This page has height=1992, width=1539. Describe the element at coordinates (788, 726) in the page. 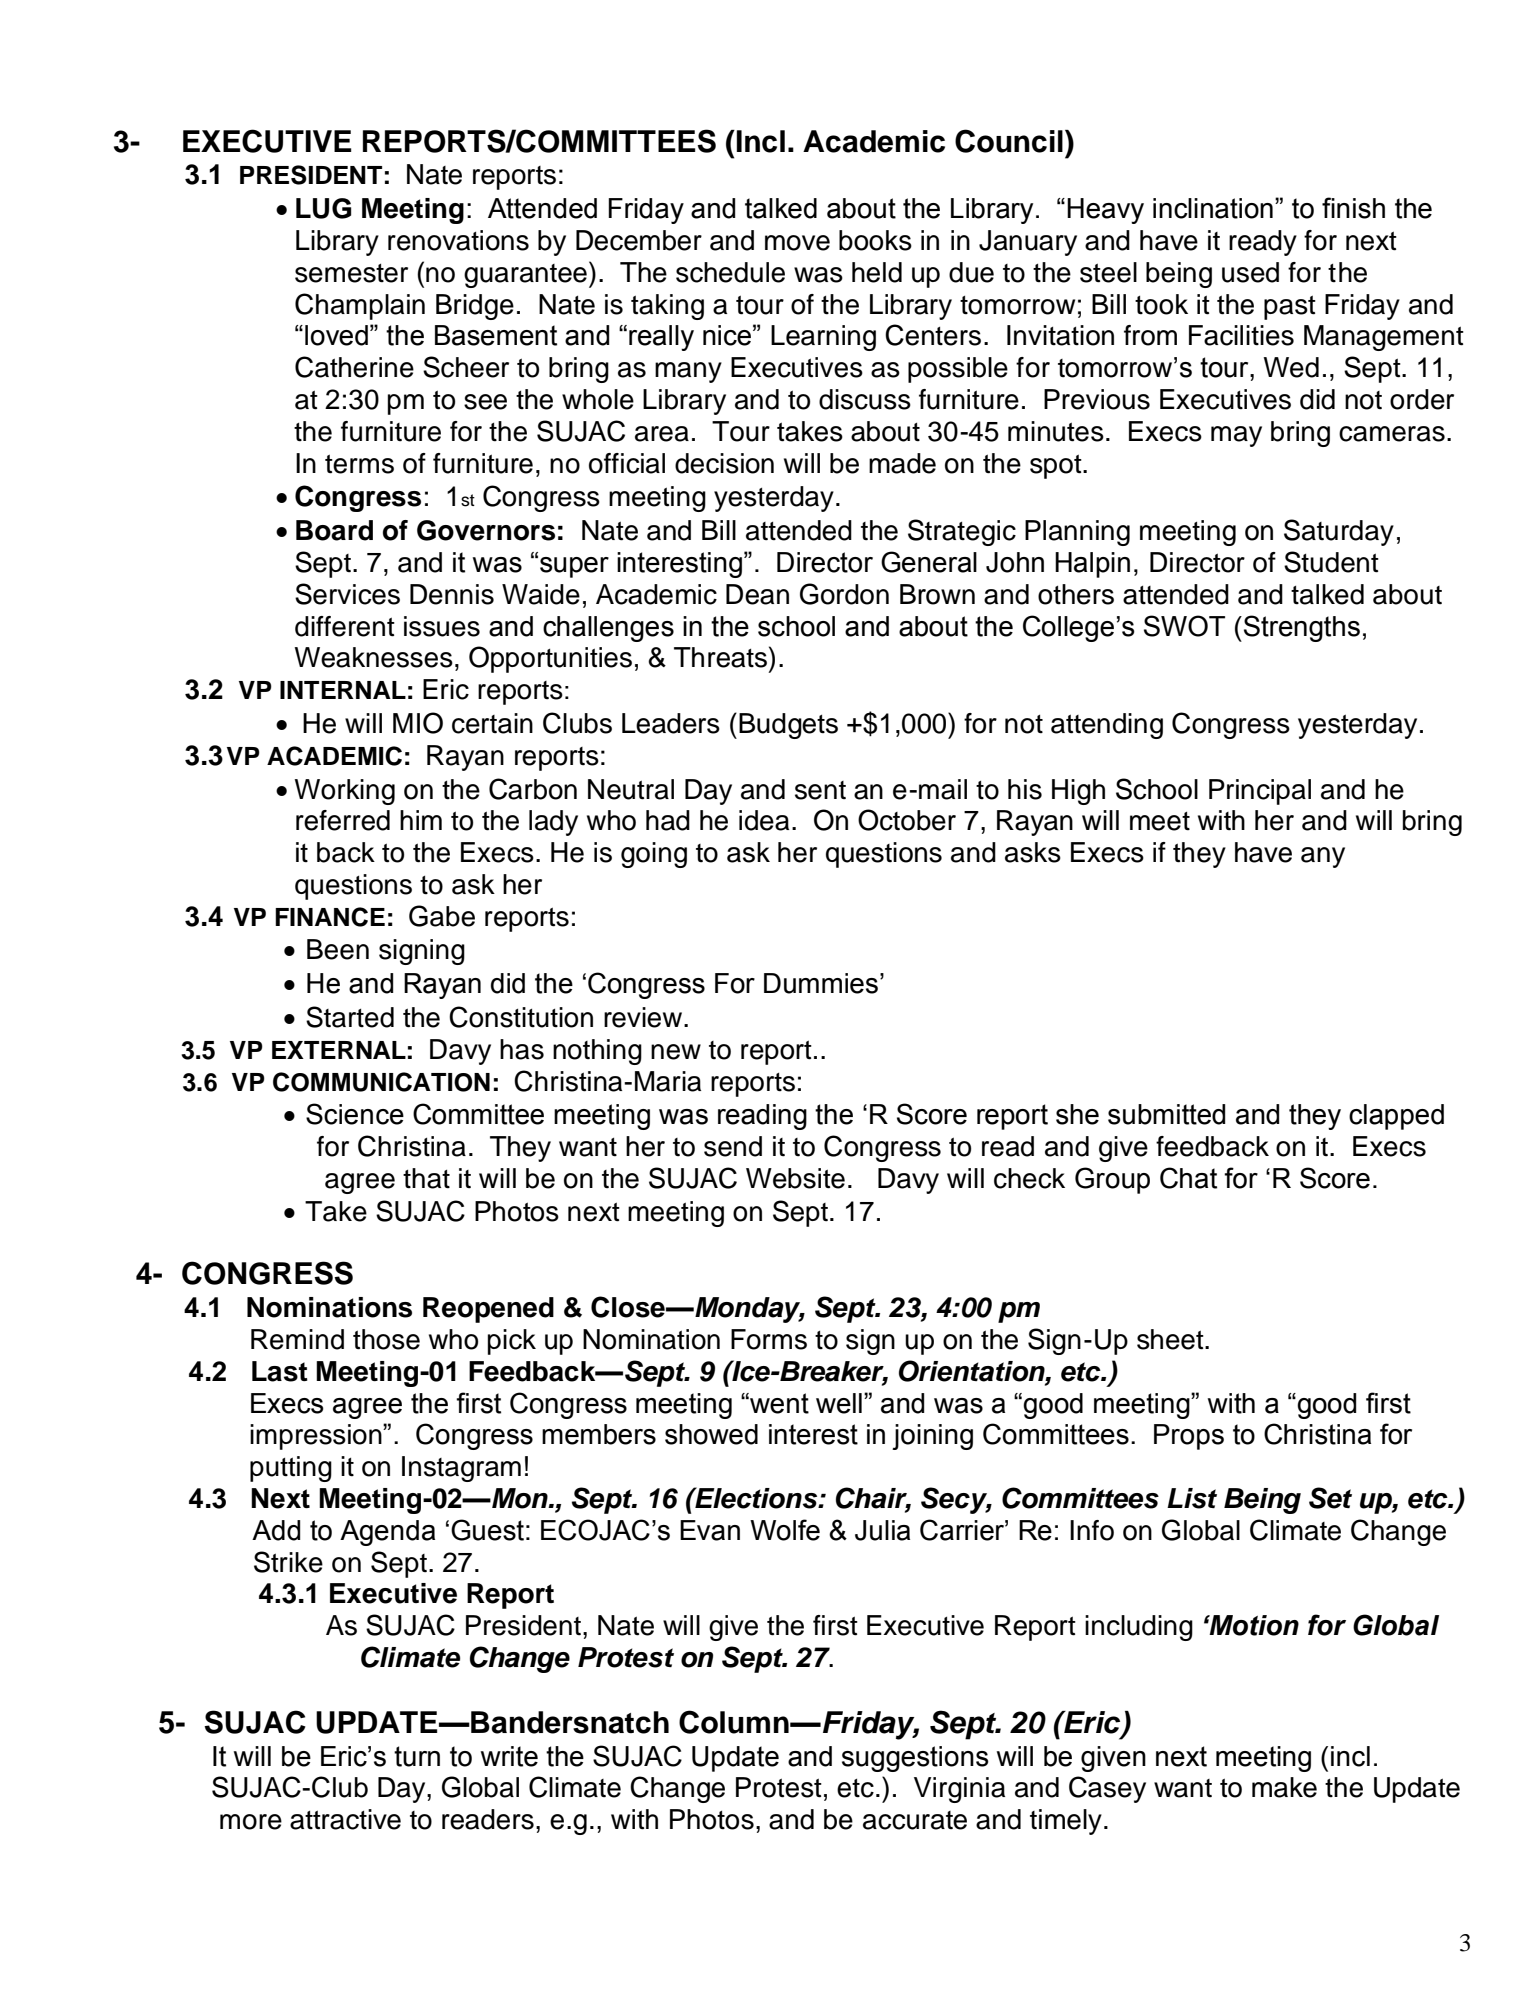

I see `Budgets` at that location.
